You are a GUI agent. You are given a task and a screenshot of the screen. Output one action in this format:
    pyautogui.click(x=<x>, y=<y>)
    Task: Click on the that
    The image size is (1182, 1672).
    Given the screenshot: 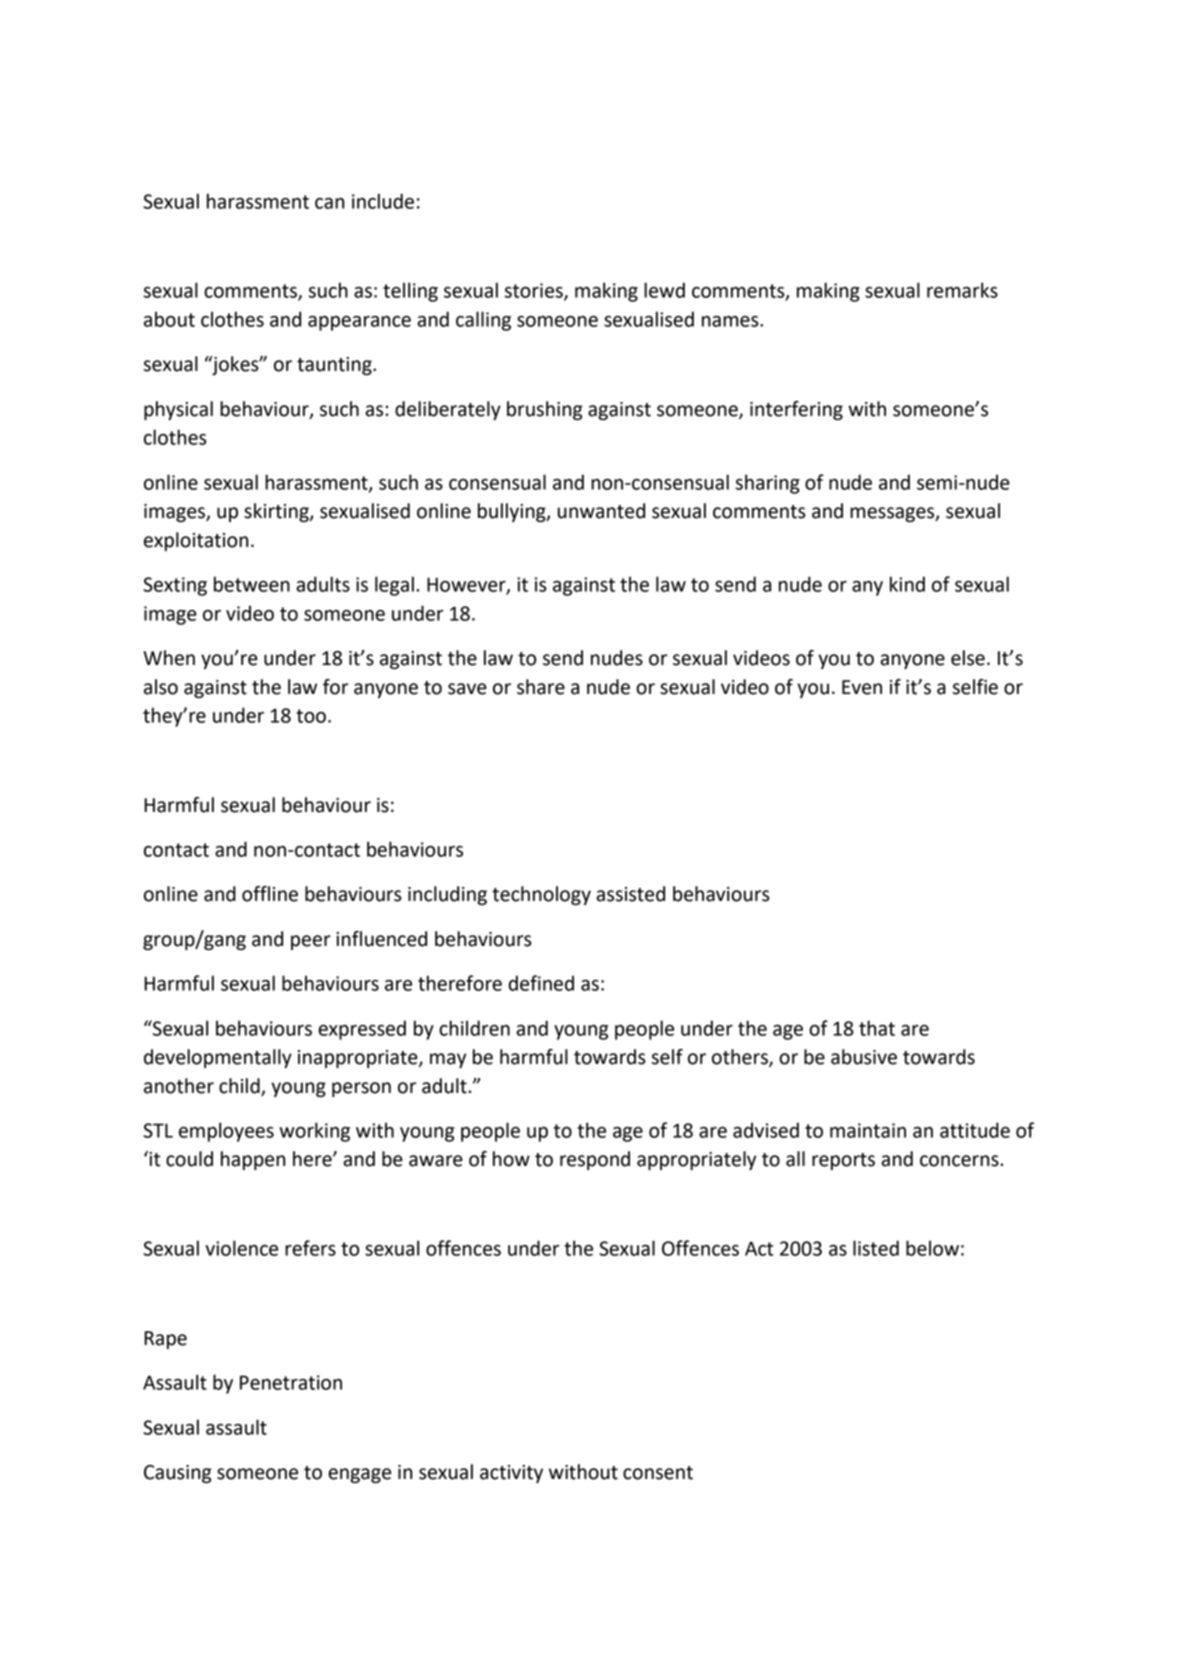 What is the action you would take?
    pyautogui.click(x=877, y=1028)
